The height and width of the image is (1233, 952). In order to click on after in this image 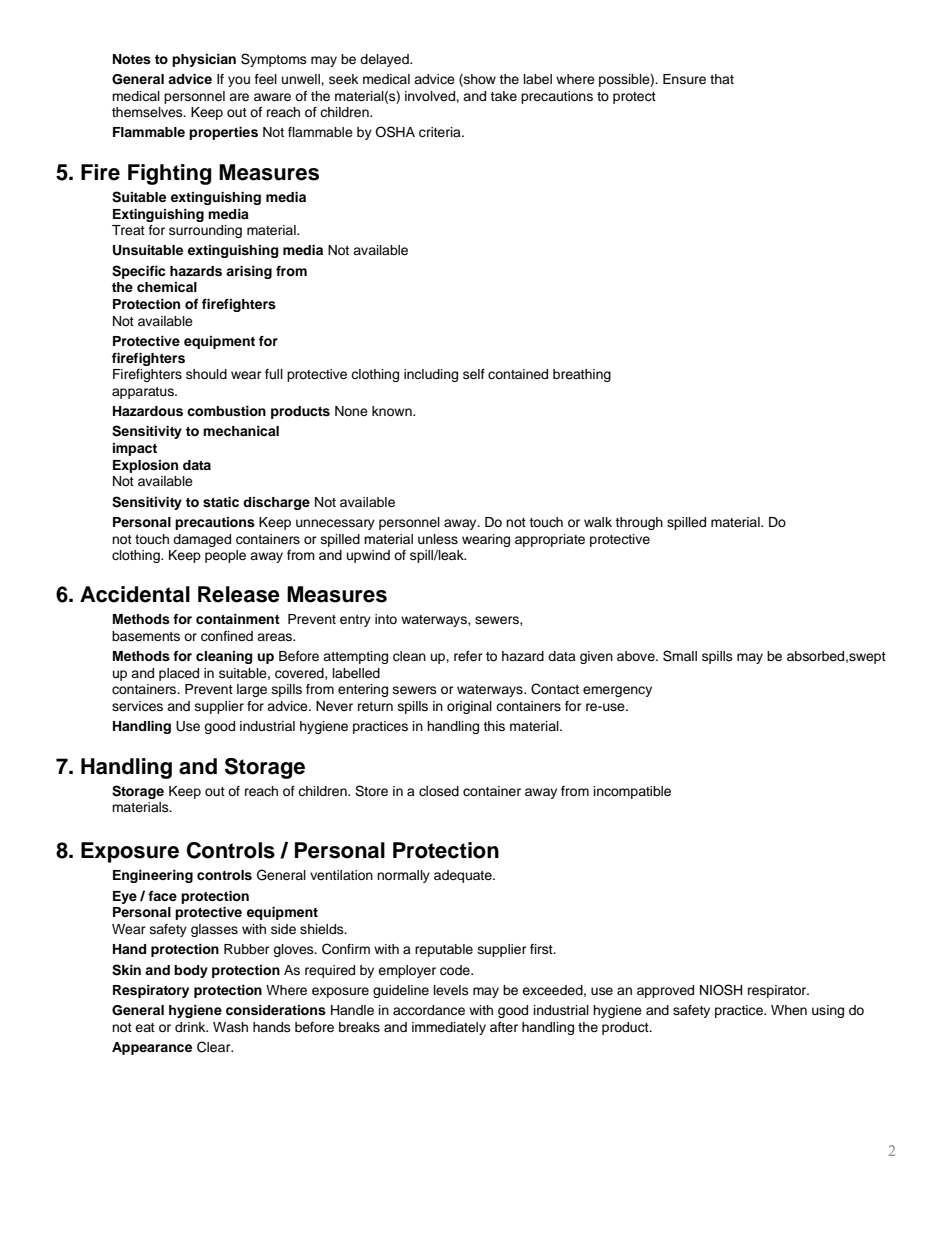, I will do `click(504, 1027)`.
